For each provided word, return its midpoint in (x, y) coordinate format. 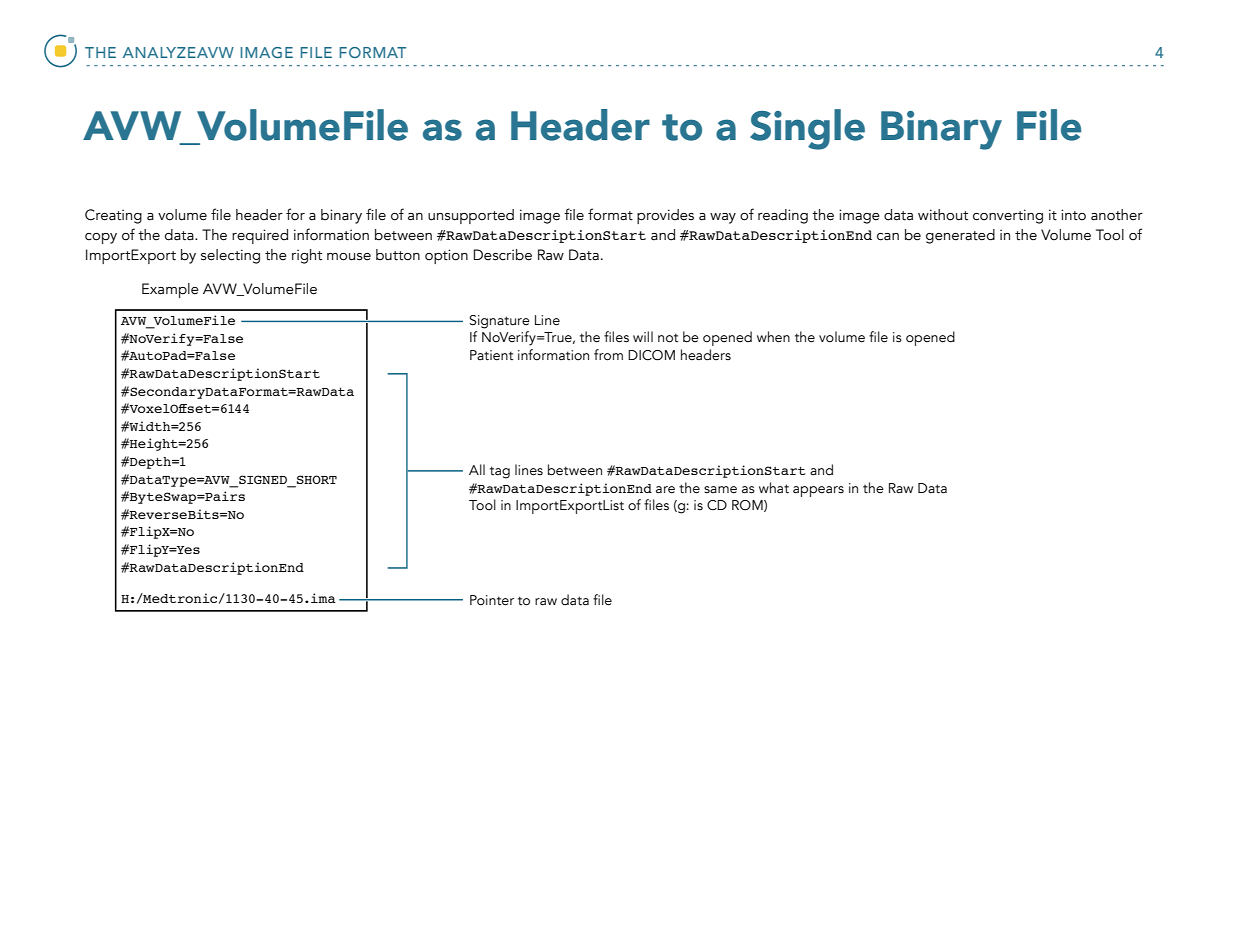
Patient (491, 355)
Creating (113, 216)
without (943, 215)
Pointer (492, 600)
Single (807, 129)
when (773, 337)
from (608, 355)
